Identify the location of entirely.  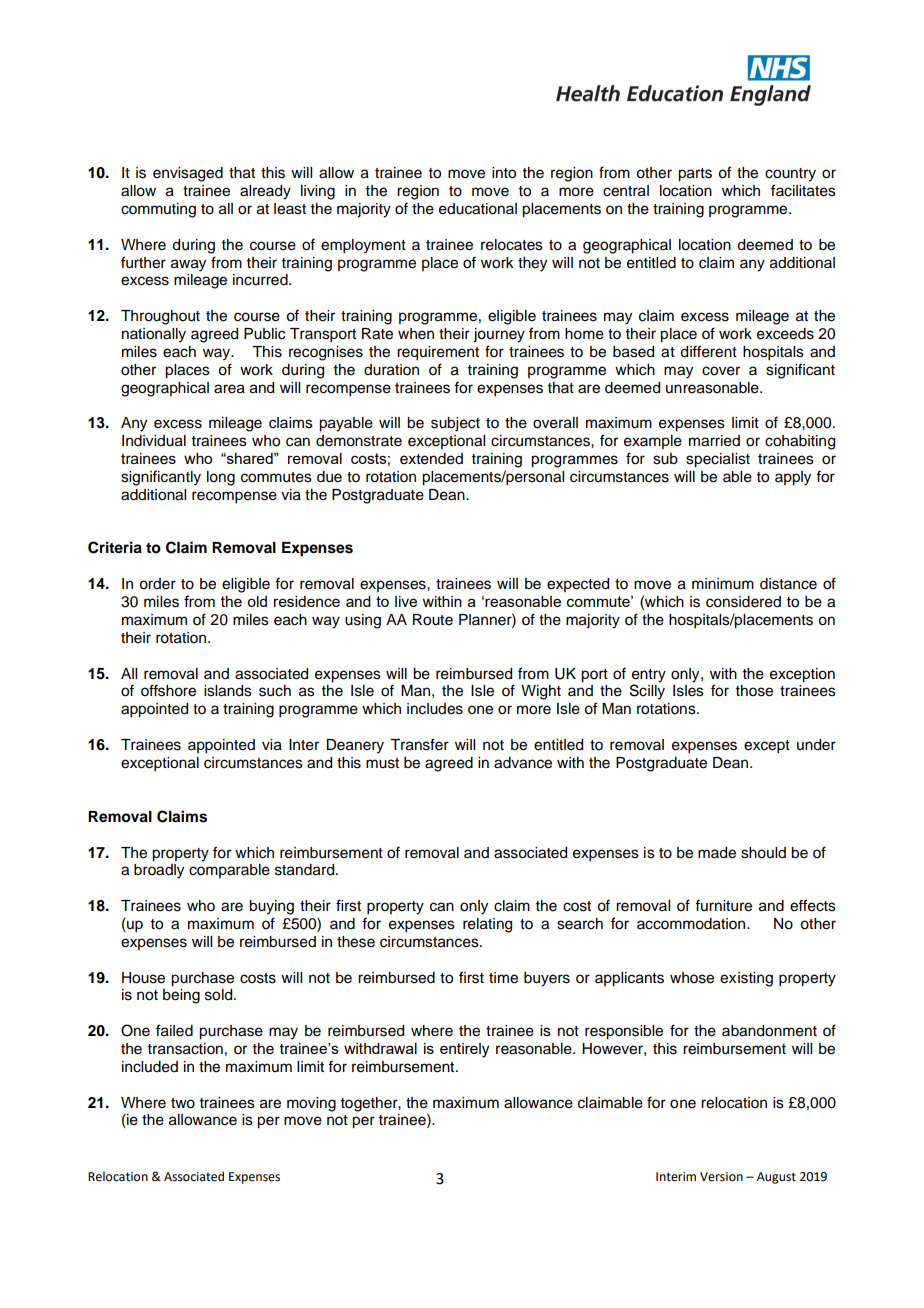
(464, 1050).
